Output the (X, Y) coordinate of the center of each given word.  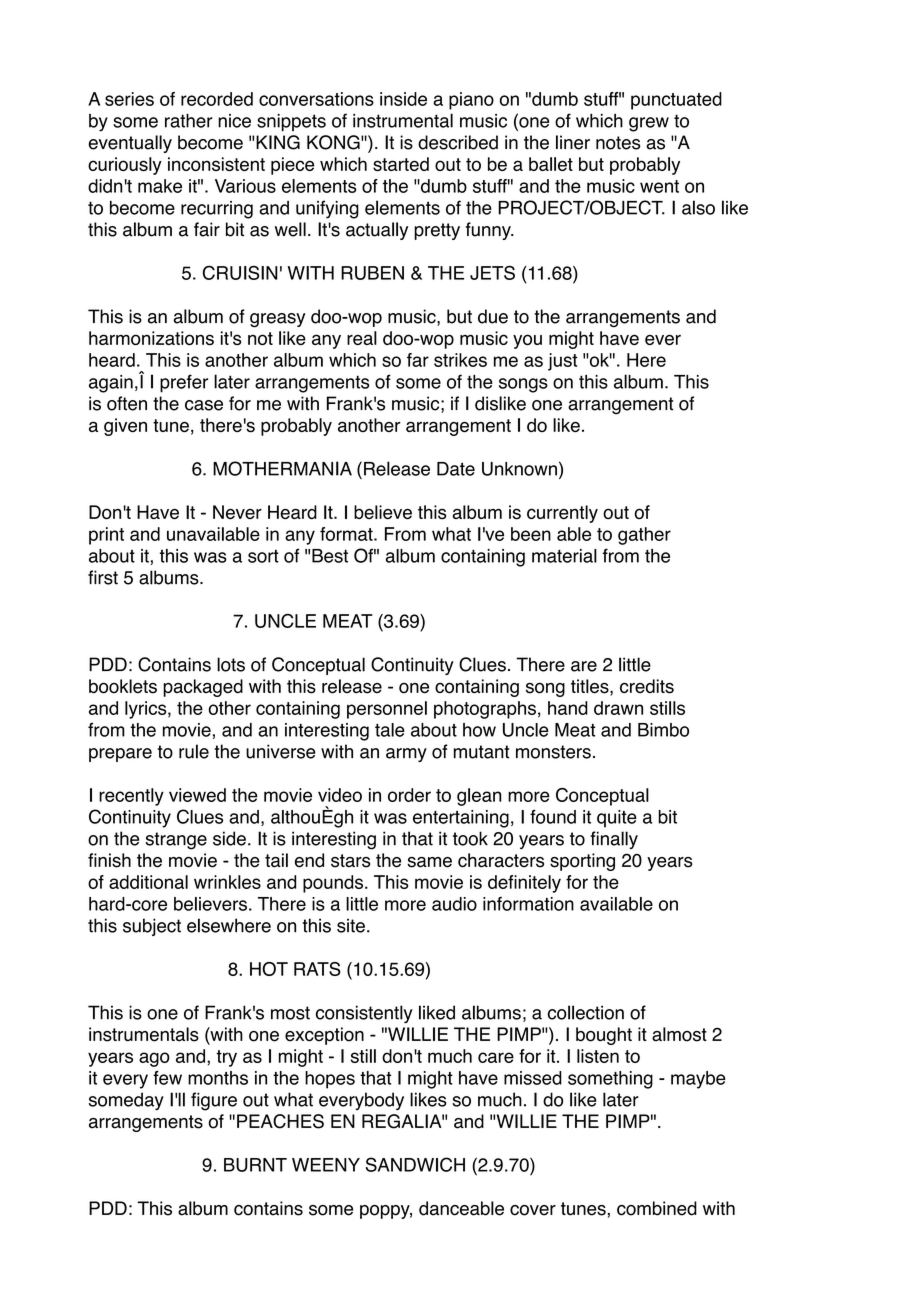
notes (618, 143)
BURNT (255, 1165)
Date (456, 469)
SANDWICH (415, 1164)
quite (617, 819)
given (125, 427)
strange (176, 841)
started (401, 164)
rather (189, 120)
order (409, 795)
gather (644, 536)
